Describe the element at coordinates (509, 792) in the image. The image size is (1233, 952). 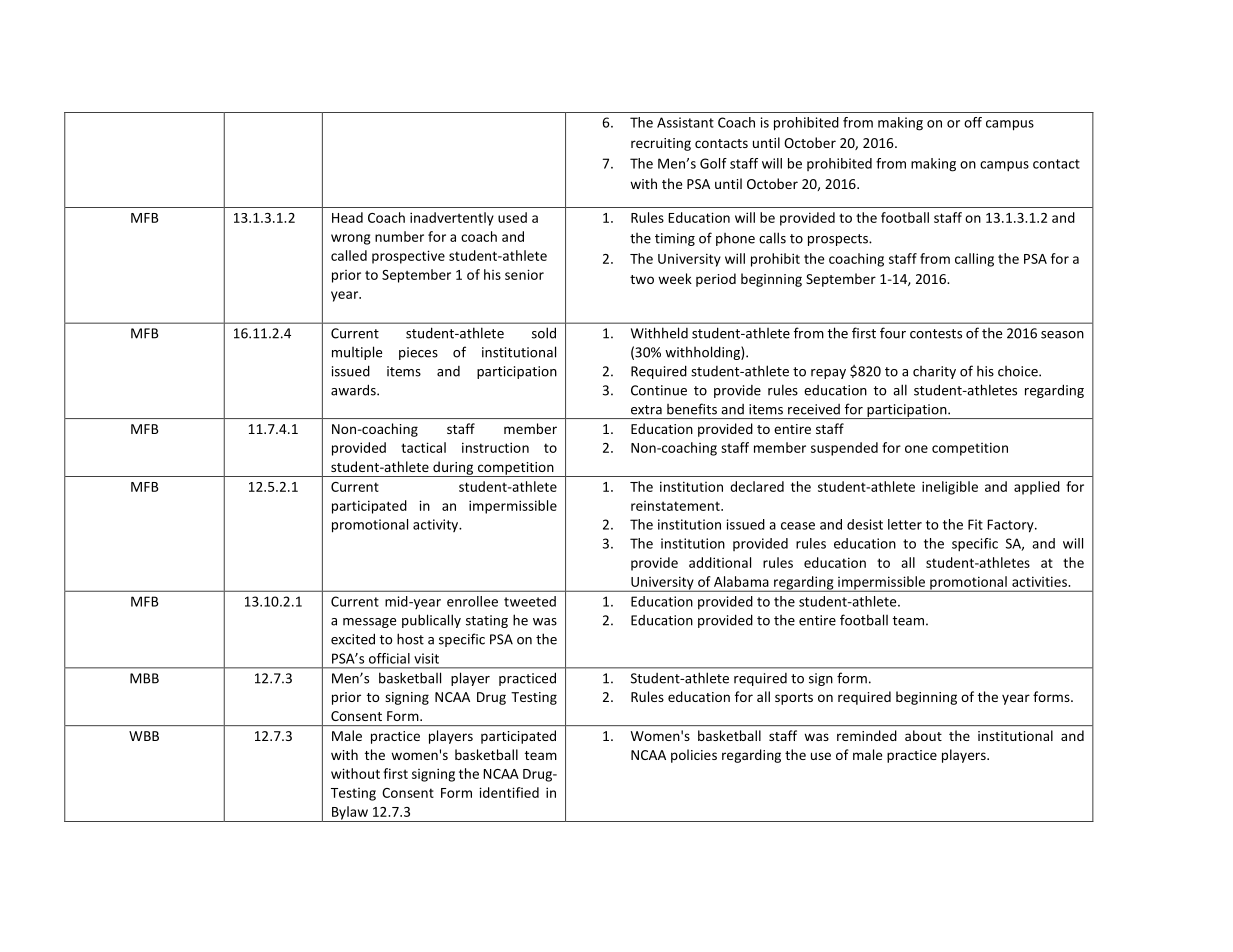
I see `identified` at that location.
